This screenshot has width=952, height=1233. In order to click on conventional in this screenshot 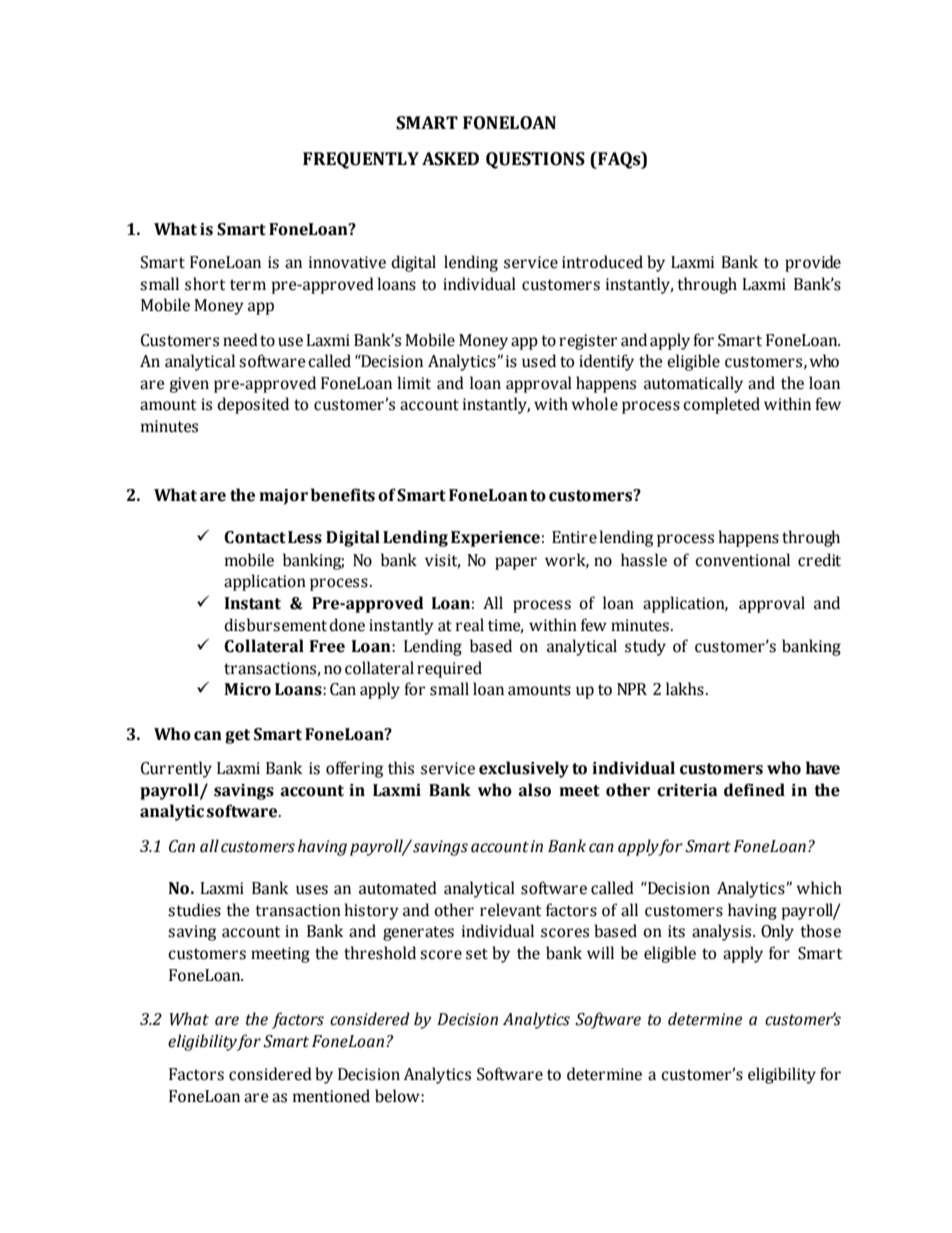, I will do `click(742, 560)`.
